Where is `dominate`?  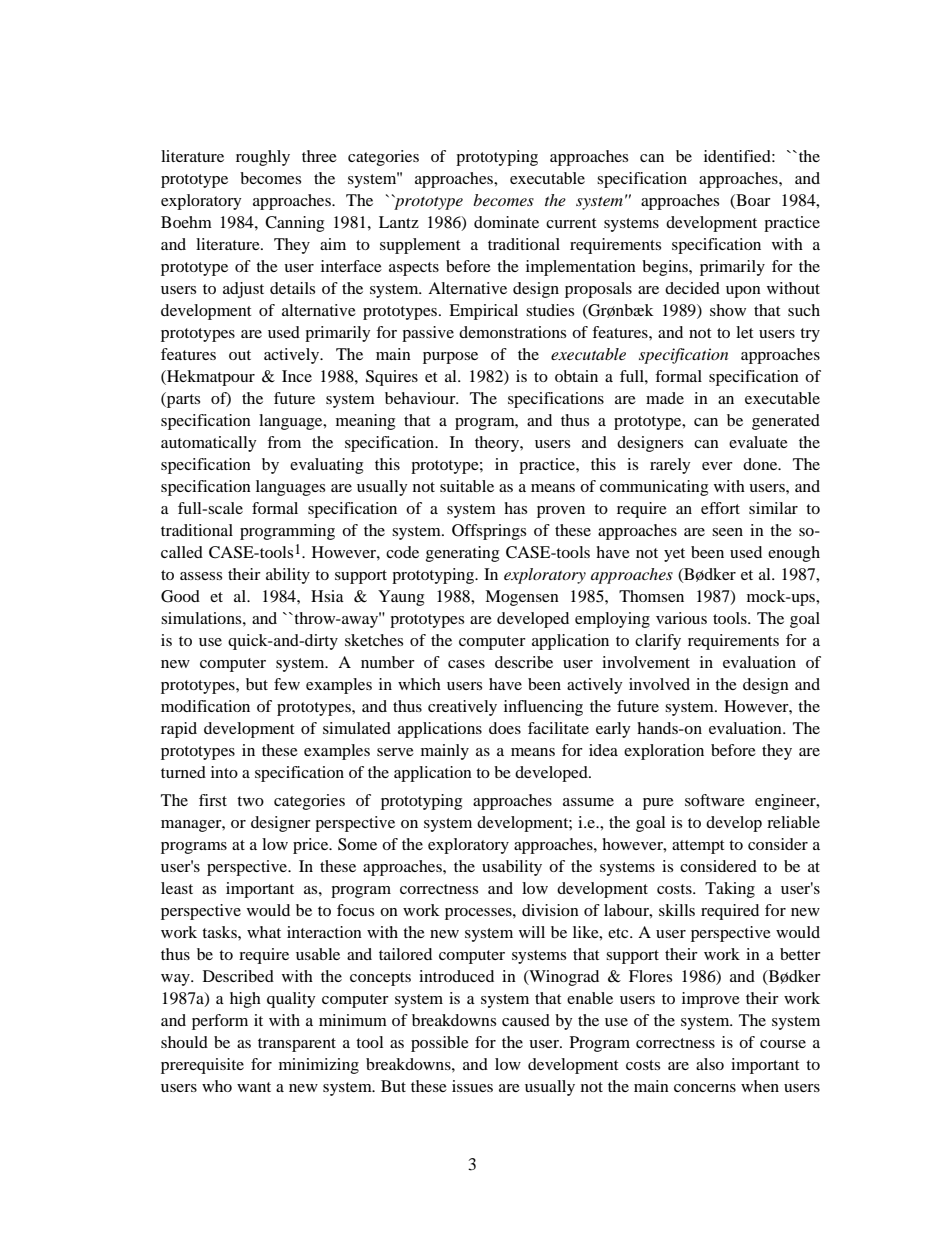
dominate is located at coordinates (506, 222).
